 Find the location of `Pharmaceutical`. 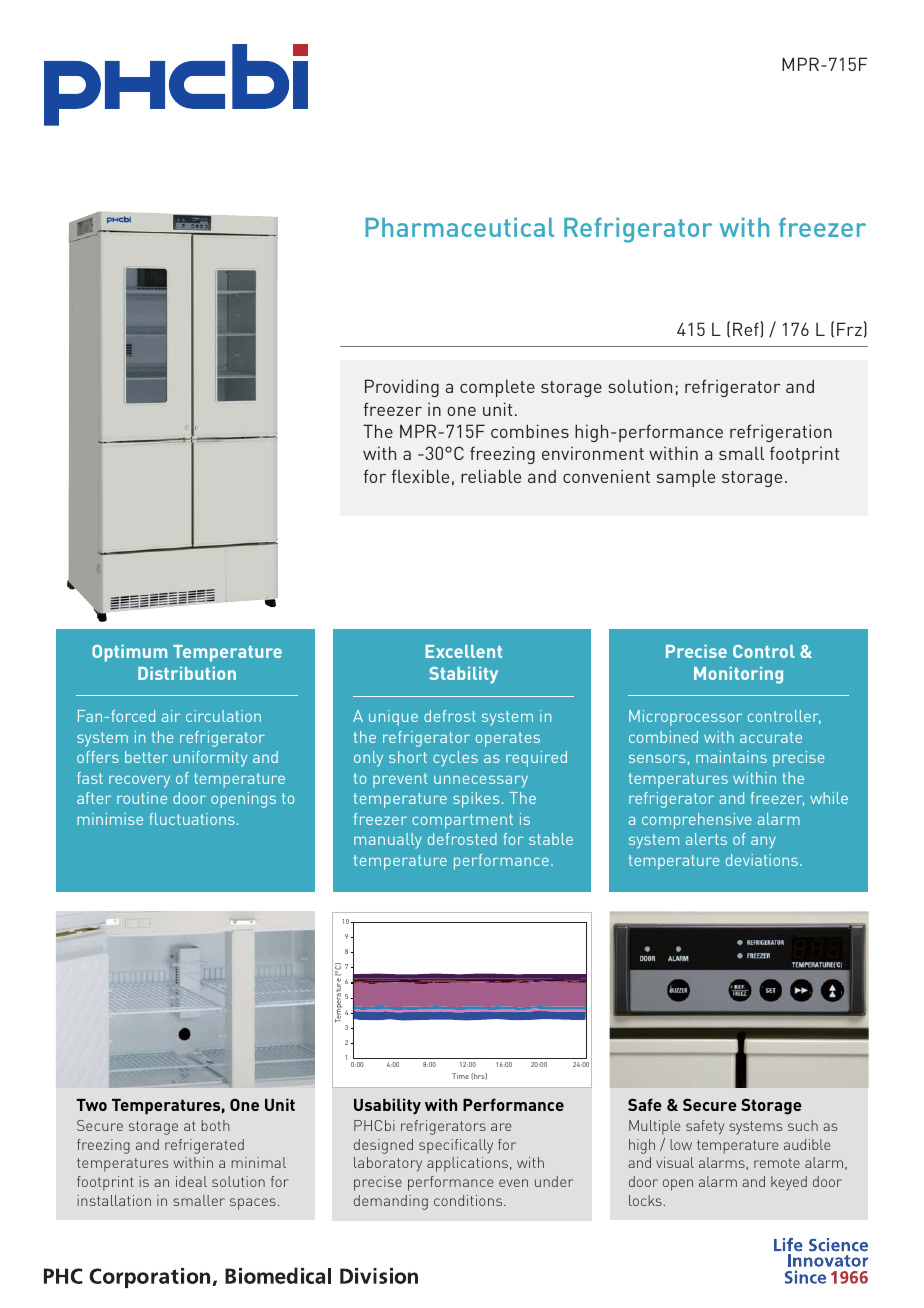

Pharmaceutical is located at coordinates (459, 227).
